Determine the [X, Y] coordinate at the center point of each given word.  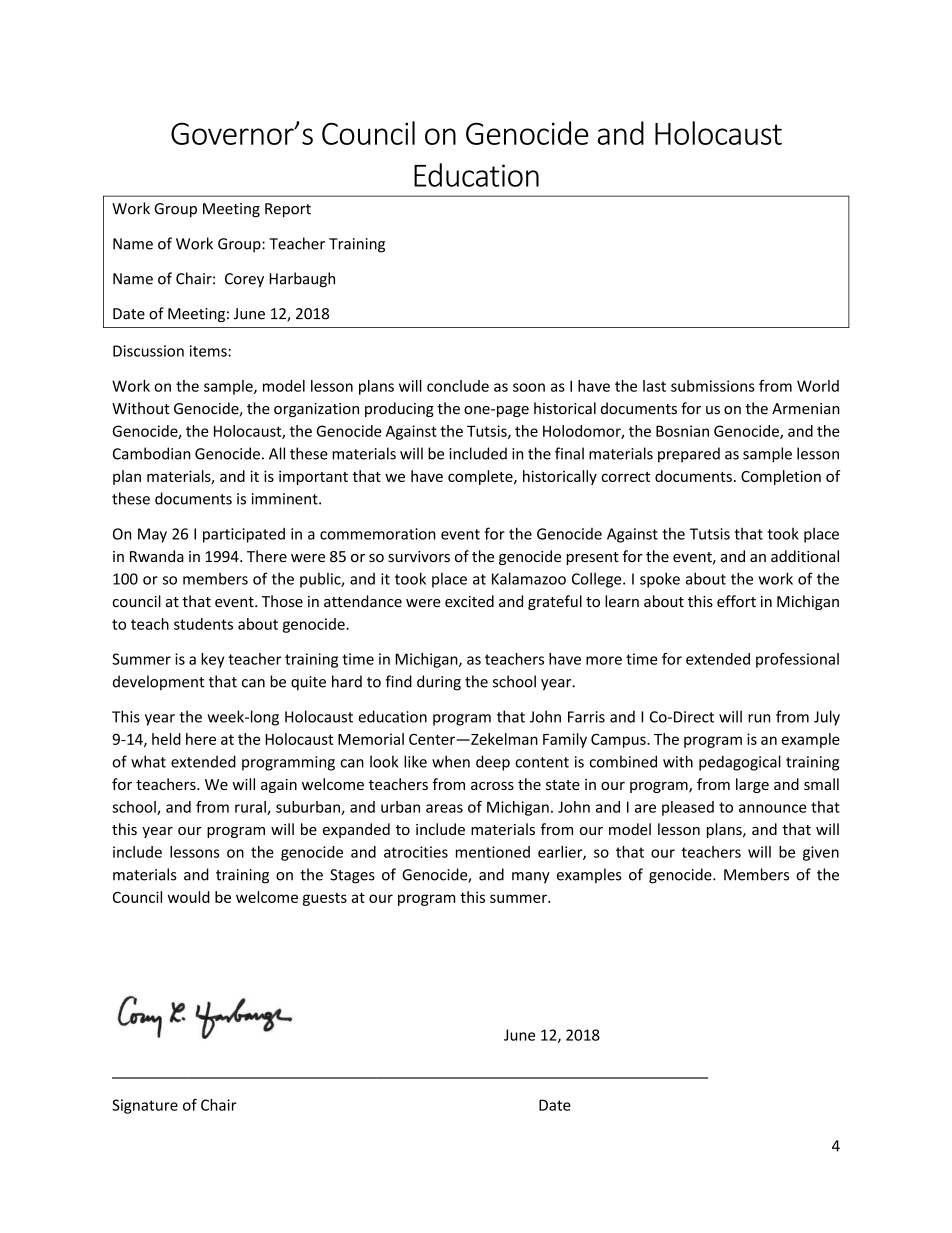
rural [251, 808]
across [492, 786]
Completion [781, 477]
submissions [713, 386]
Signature [145, 1106]
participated [244, 535]
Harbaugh [302, 280]
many [531, 878]
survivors [419, 556]
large [752, 785]
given [821, 853]
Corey [244, 280]
